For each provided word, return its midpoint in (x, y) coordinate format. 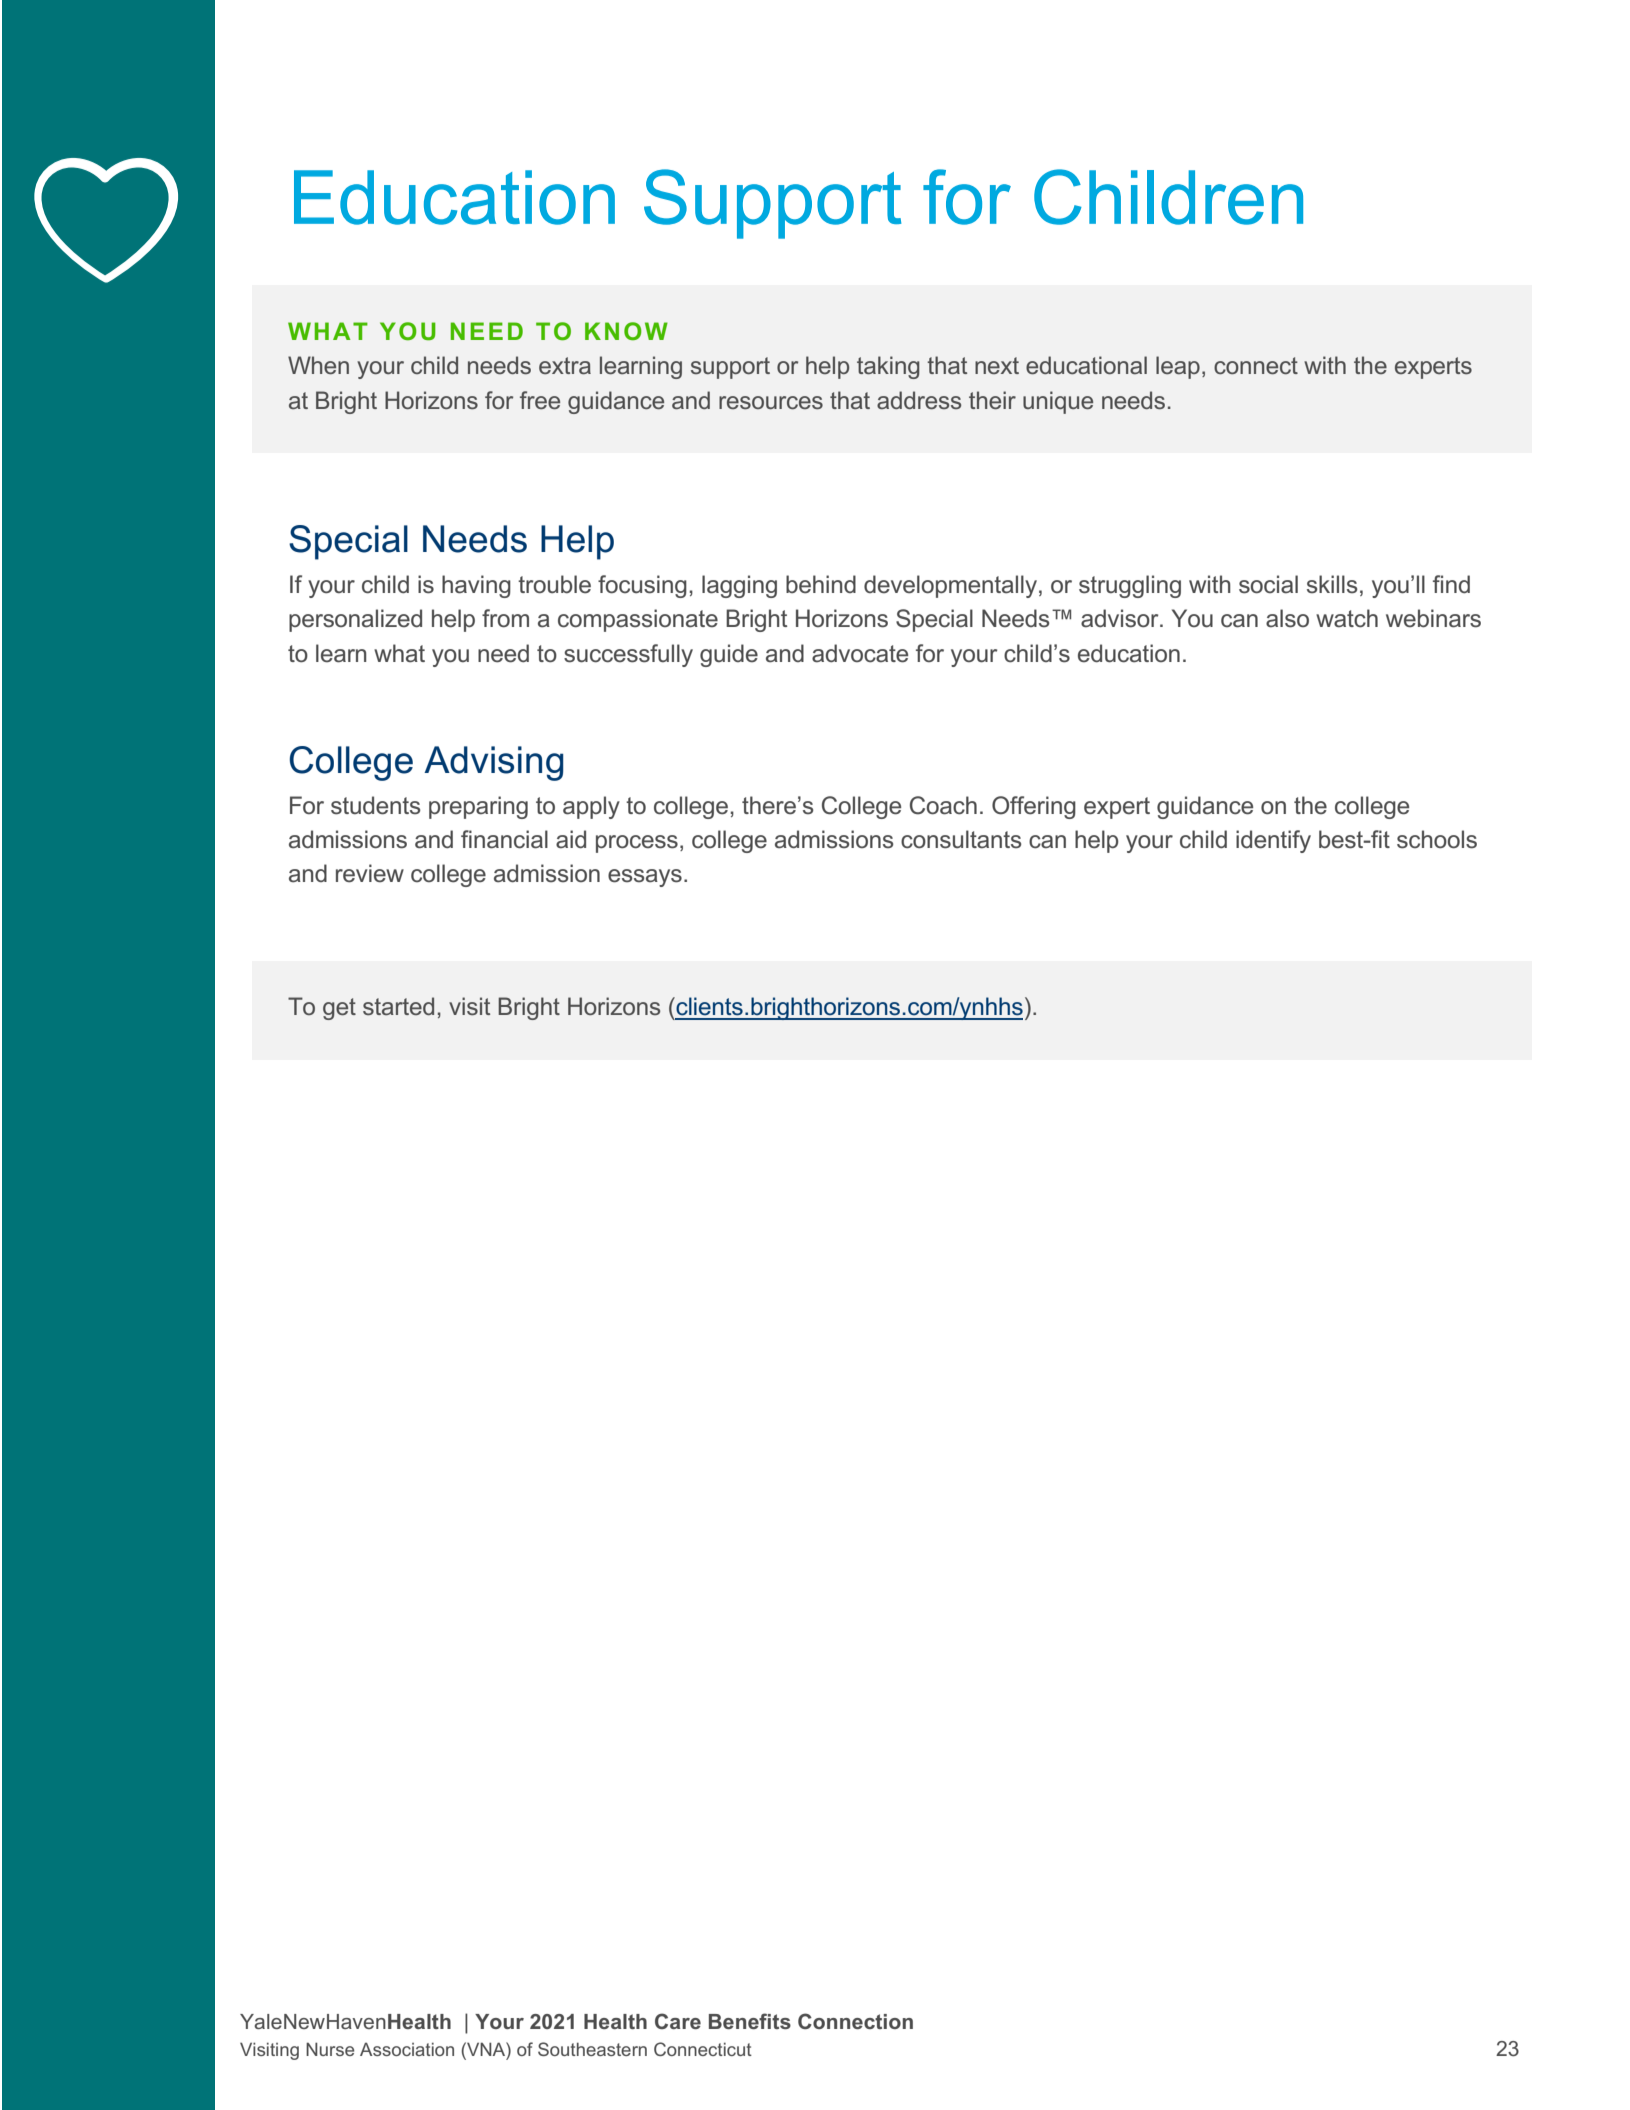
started (398, 1006)
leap (1178, 367)
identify (1273, 841)
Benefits (750, 2021)
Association (407, 2049)
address (919, 400)
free (540, 400)
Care (678, 2021)
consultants (961, 839)
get (339, 1009)
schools (1437, 839)
